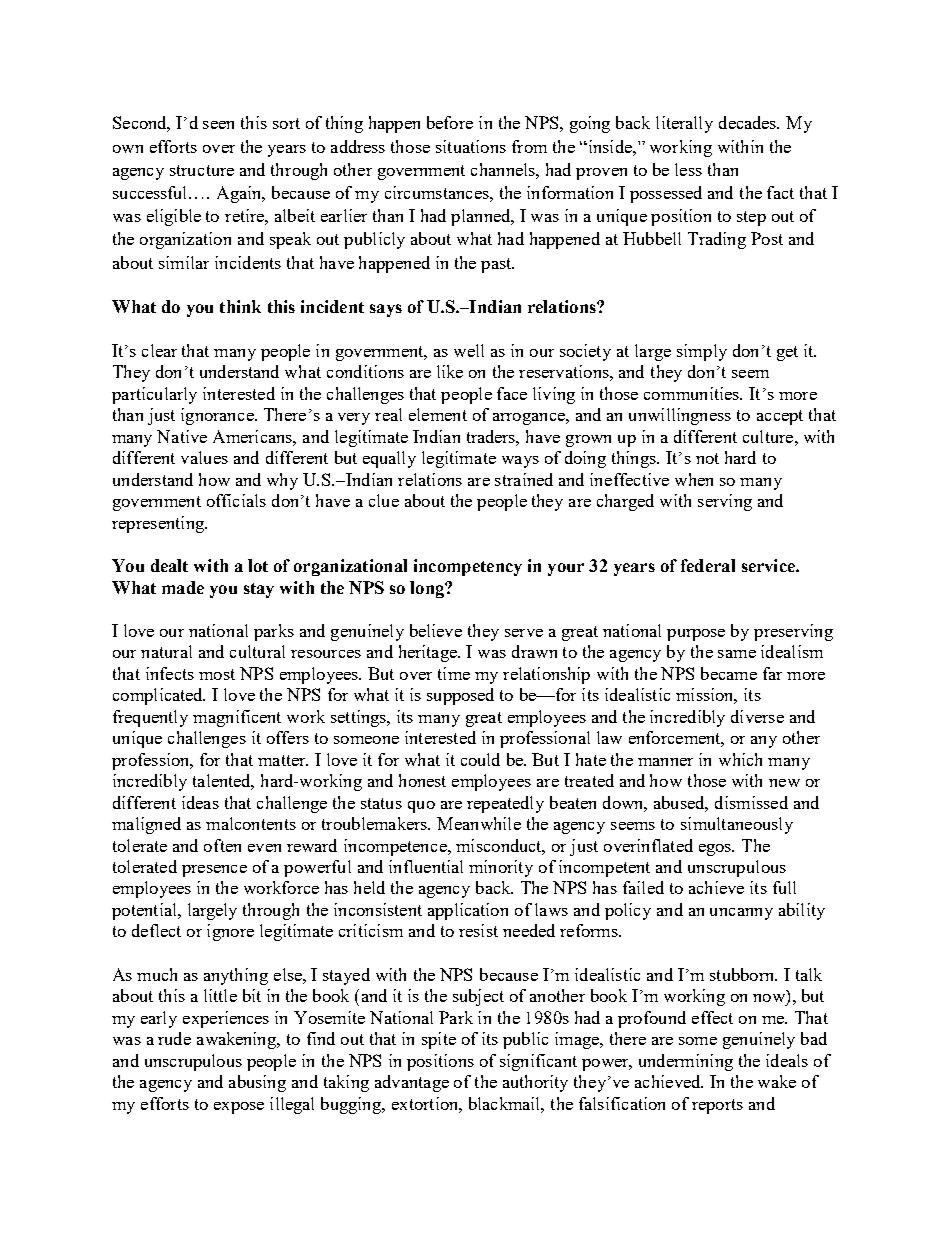 The image size is (952, 1233). What do you see at coordinates (183, 587) in the screenshot?
I see `made` at bounding box center [183, 587].
